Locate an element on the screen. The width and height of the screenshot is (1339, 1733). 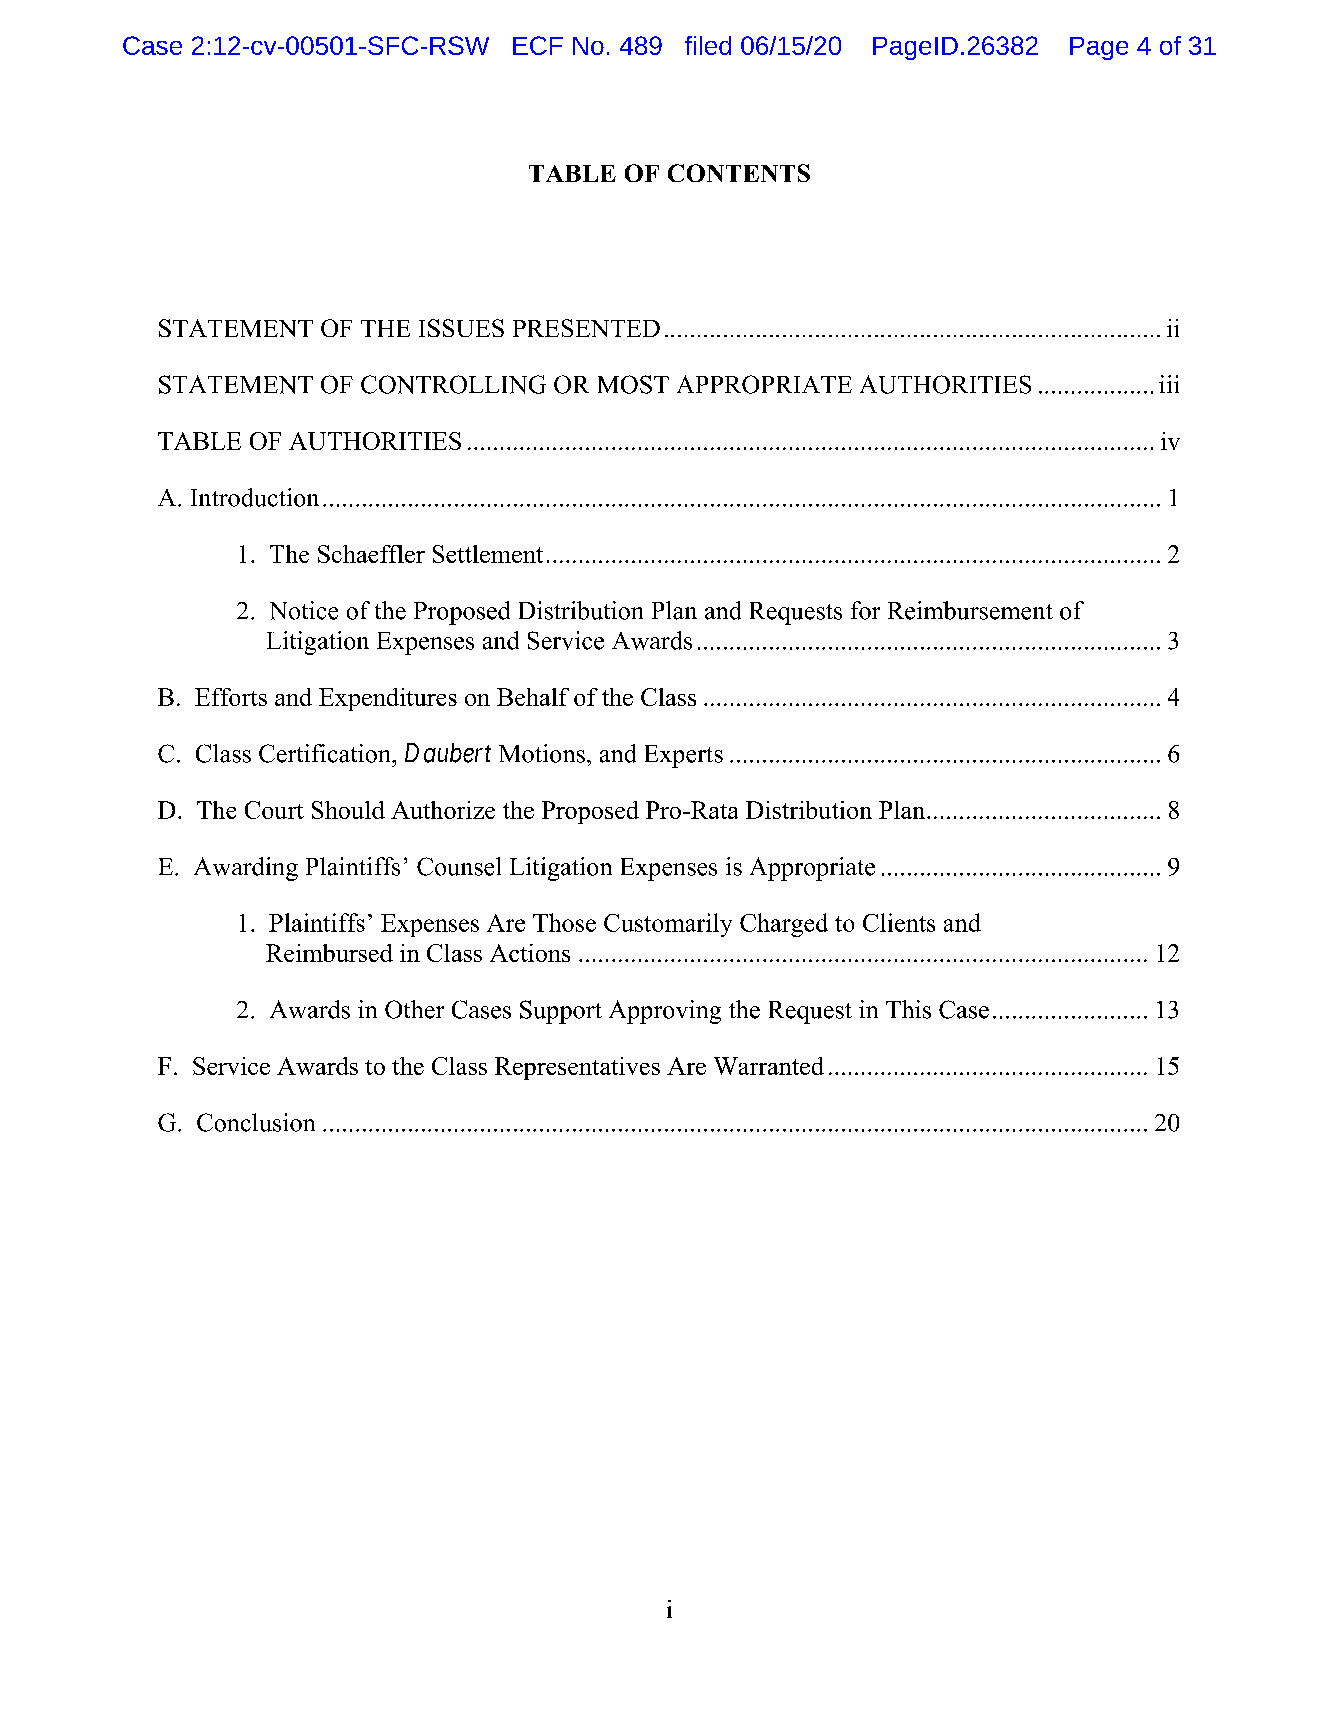
Conclusion is located at coordinates (256, 1122).
